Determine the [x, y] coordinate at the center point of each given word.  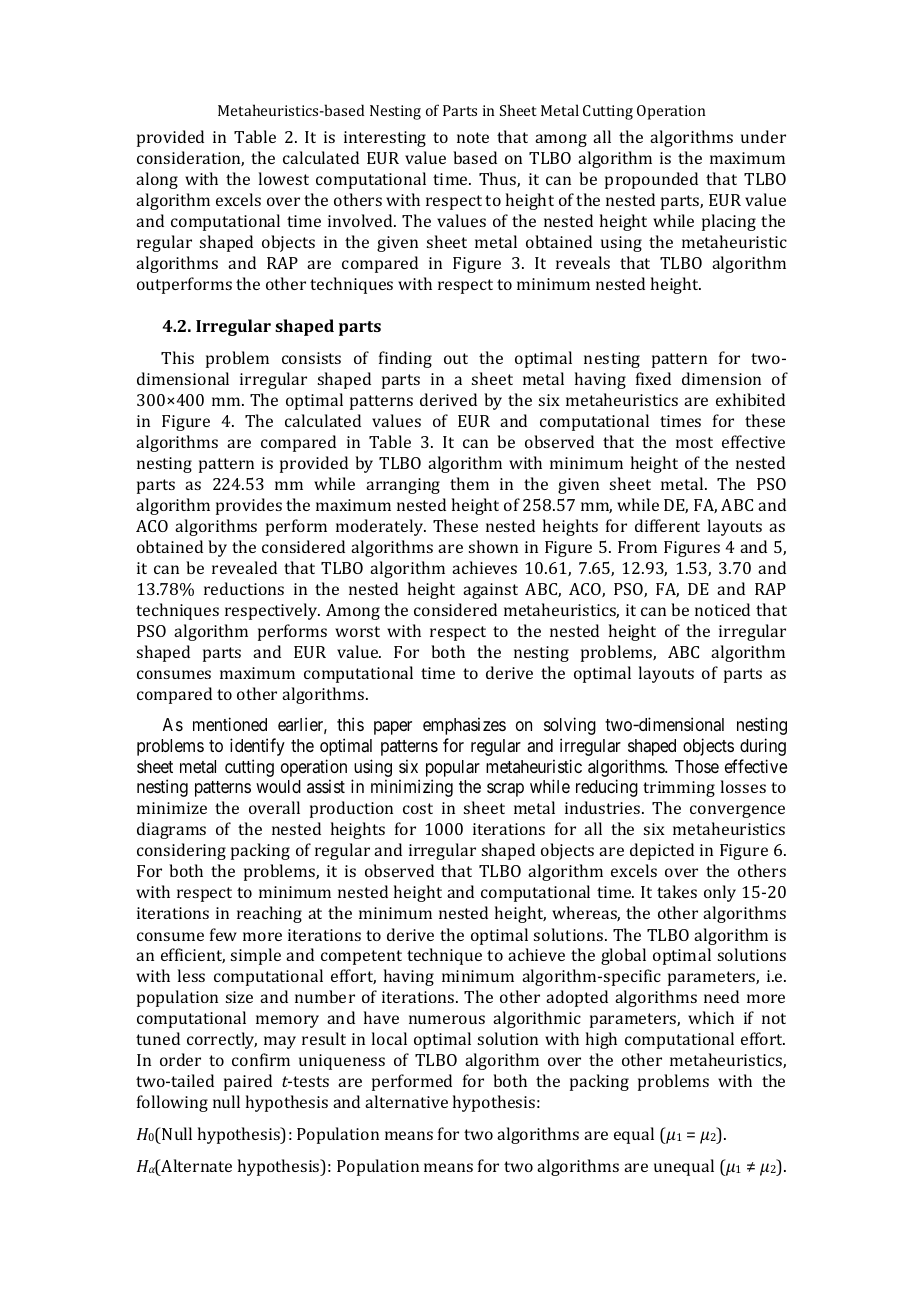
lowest [284, 178]
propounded [651, 180]
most [694, 442]
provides [249, 506]
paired [248, 1082]
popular [453, 768]
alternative [406, 1101]
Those [697, 766]
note [473, 137]
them [469, 483]
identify [257, 747]
